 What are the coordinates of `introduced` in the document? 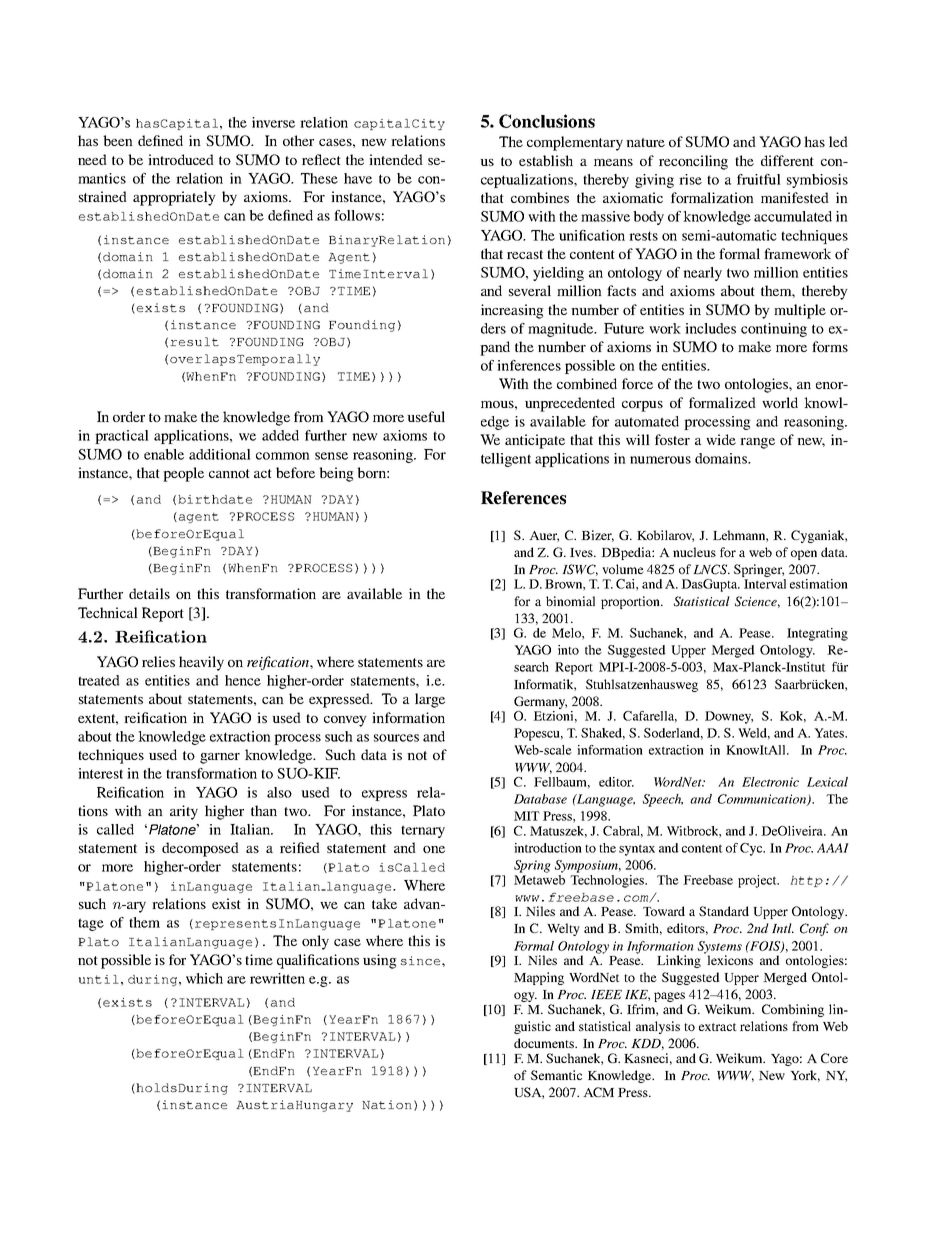 It's located at (181, 159).
